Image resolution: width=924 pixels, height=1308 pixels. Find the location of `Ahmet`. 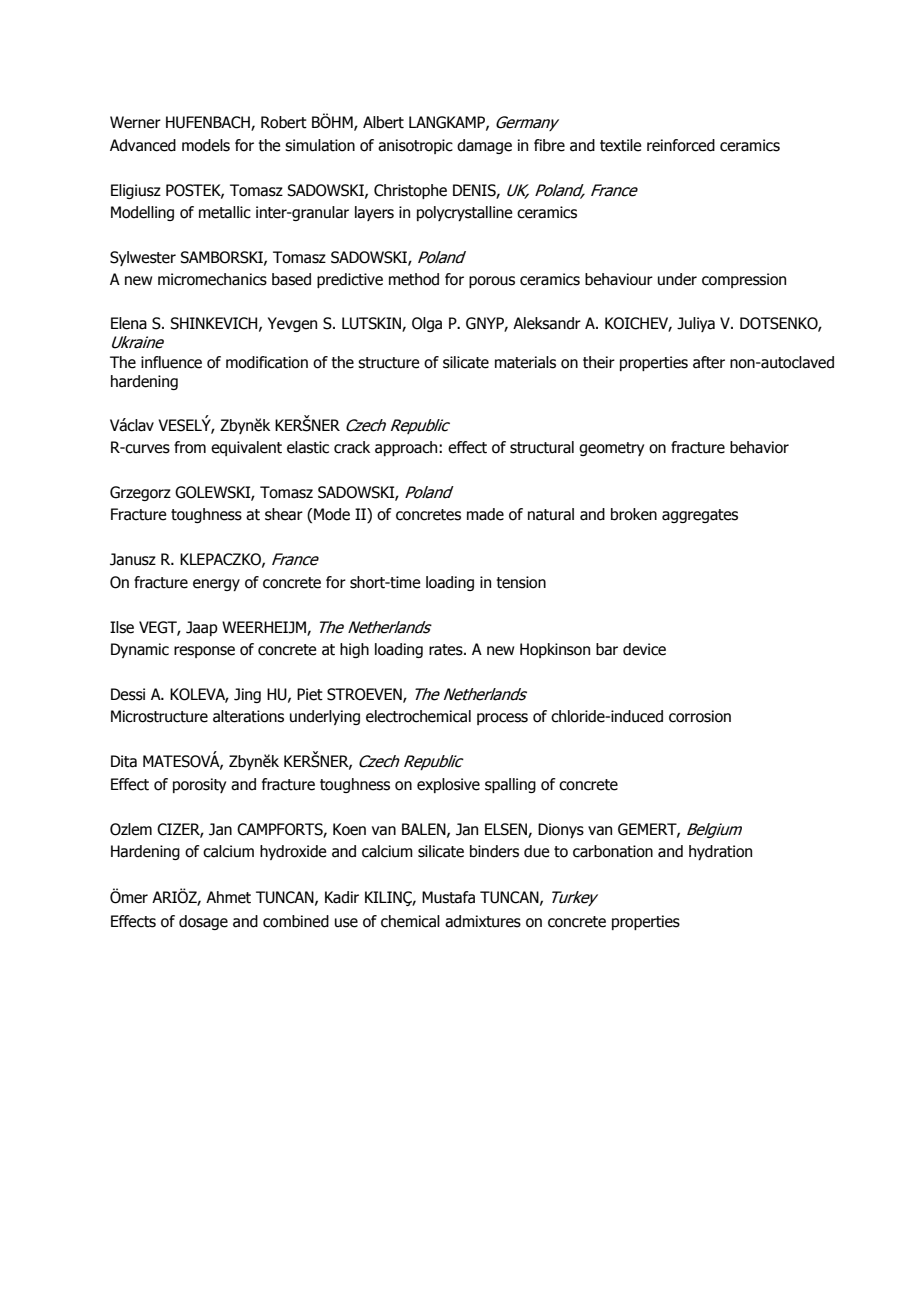

Ahmet is located at coordinates (228, 897).
